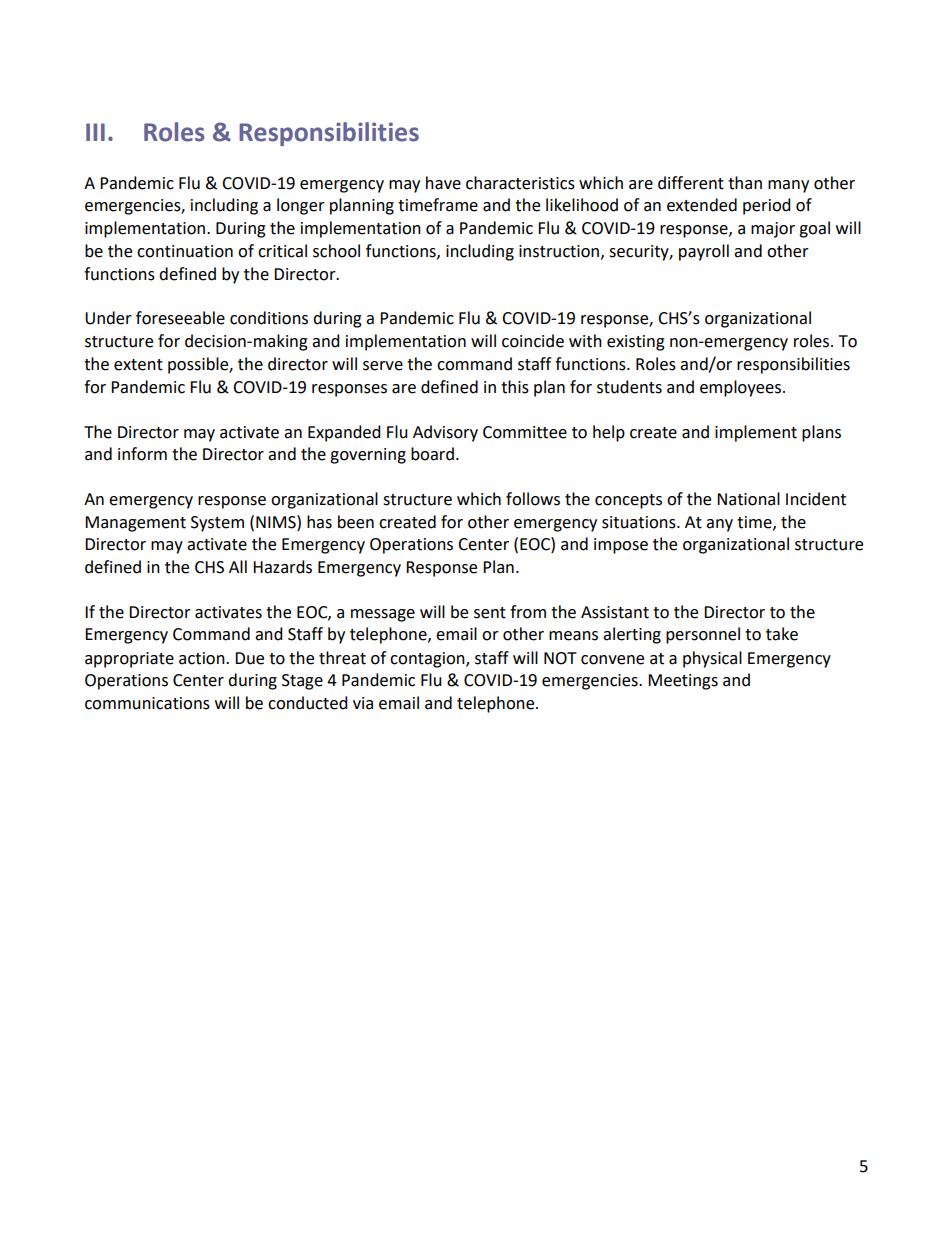 This screenshot has height=1233, width=952. What do you see at coordinates (621, 546) in the screenshot?
I see `impose` at bounding box center [621, 546].
